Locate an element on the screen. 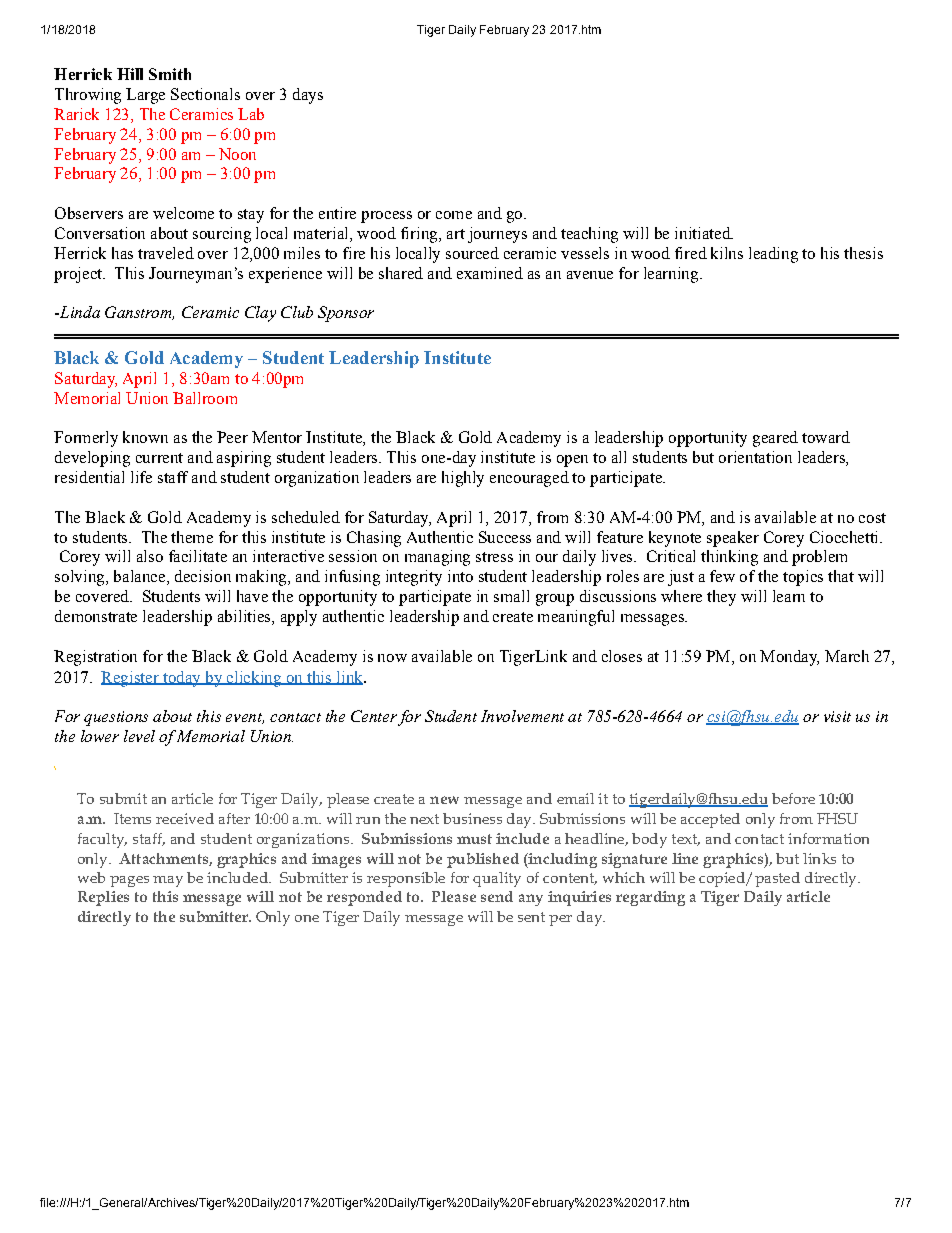 The image size is (952, 1233). highly is located at coordinates (463, 479).
